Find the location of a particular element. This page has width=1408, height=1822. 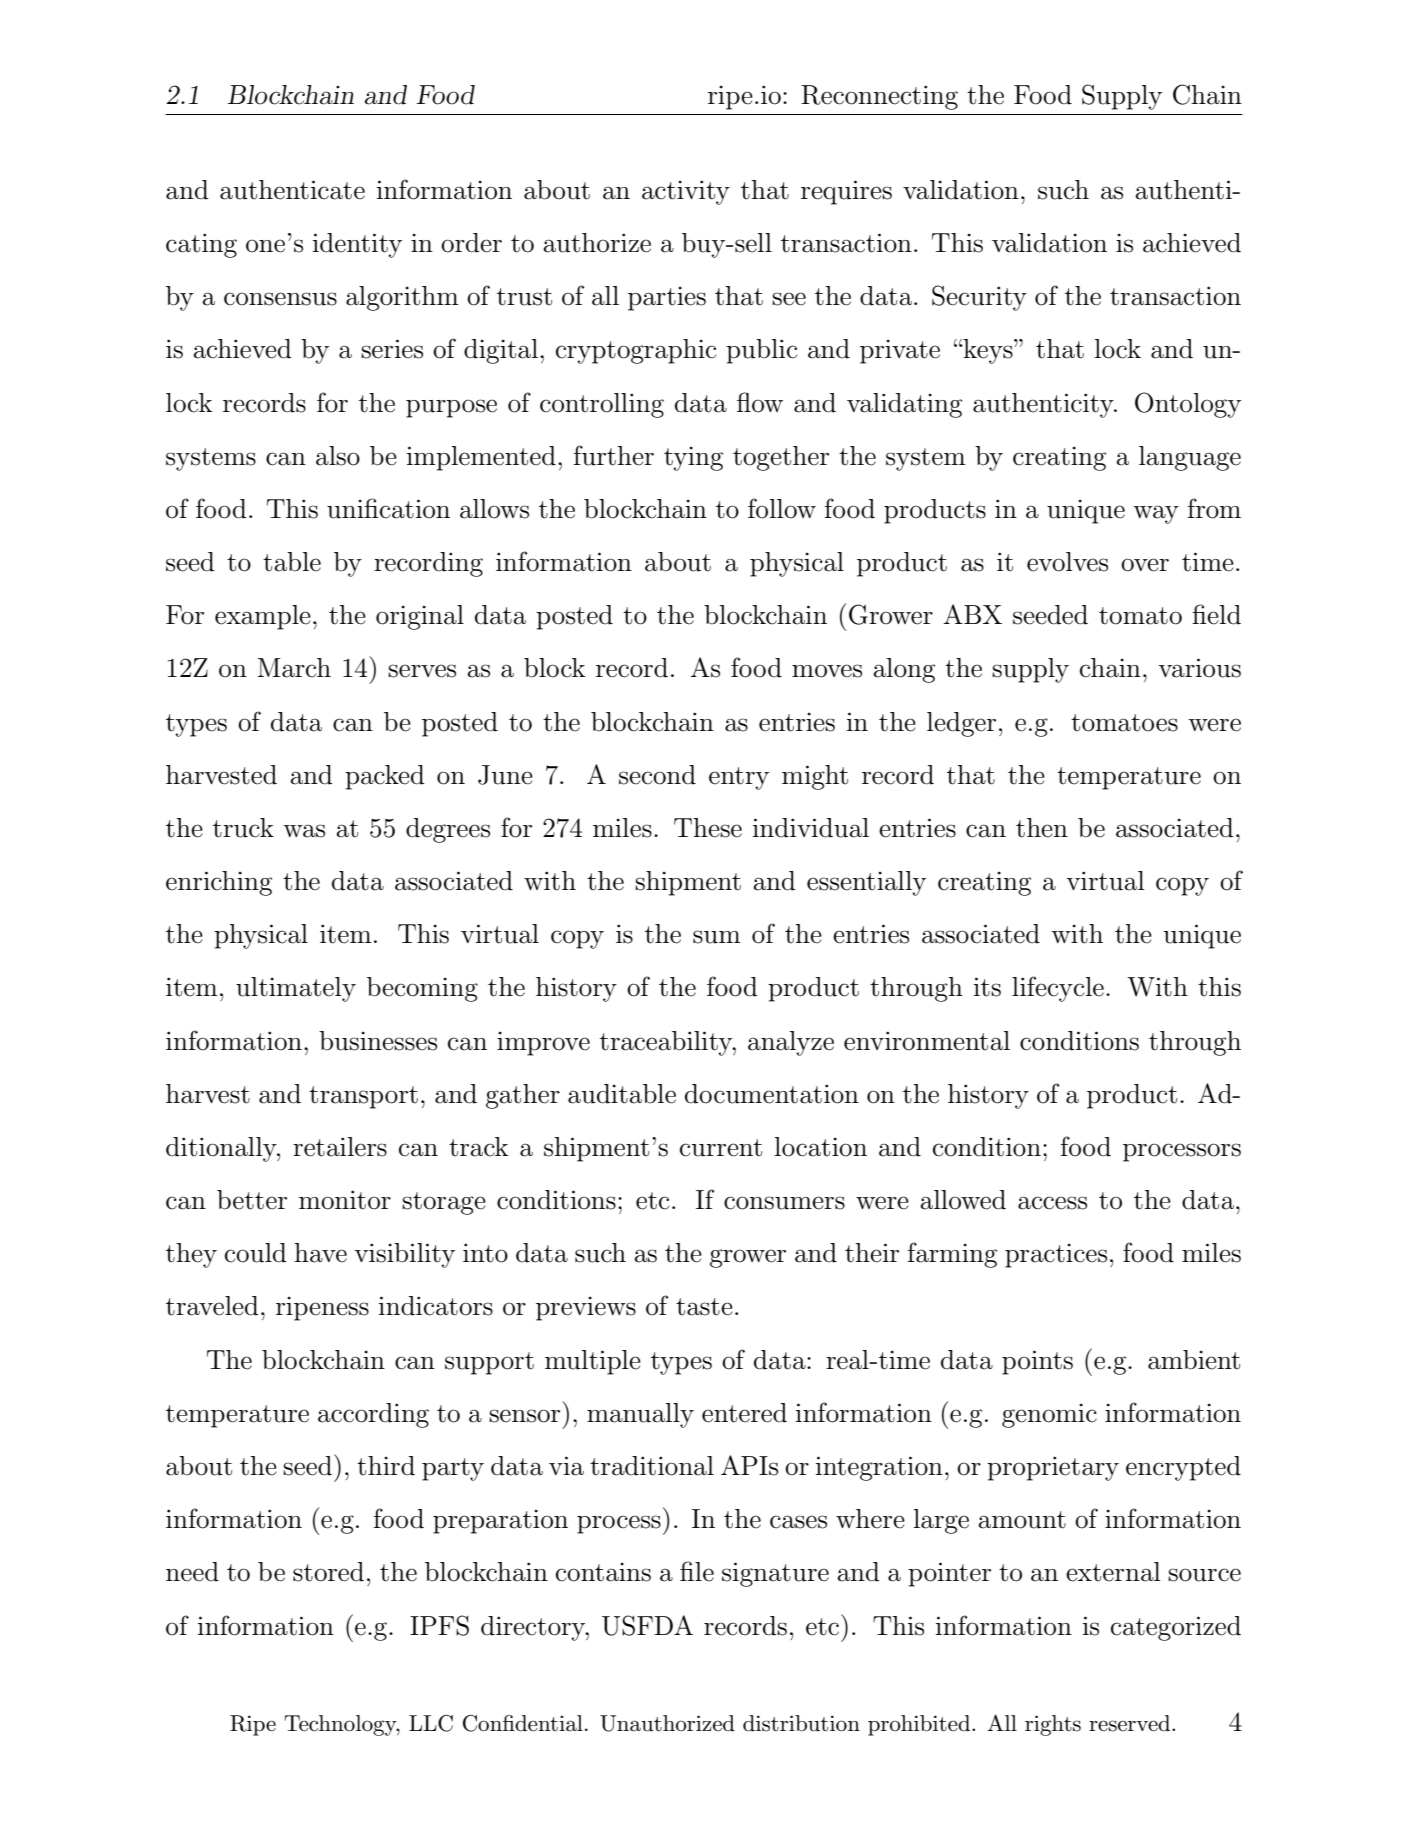

access is located at coordinates (1052, 1203).
